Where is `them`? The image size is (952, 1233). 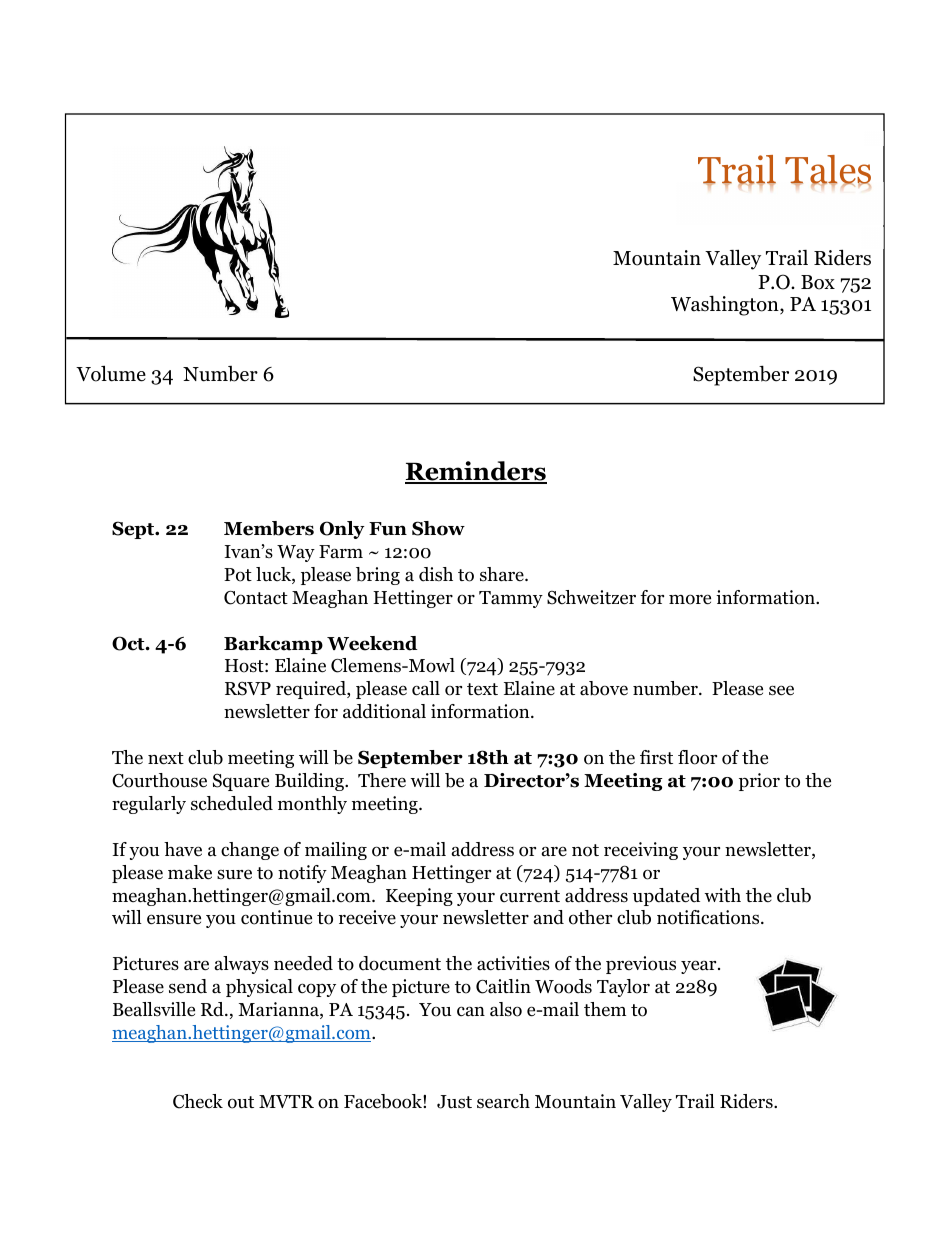 them is located at coordinates (605, 1009).
